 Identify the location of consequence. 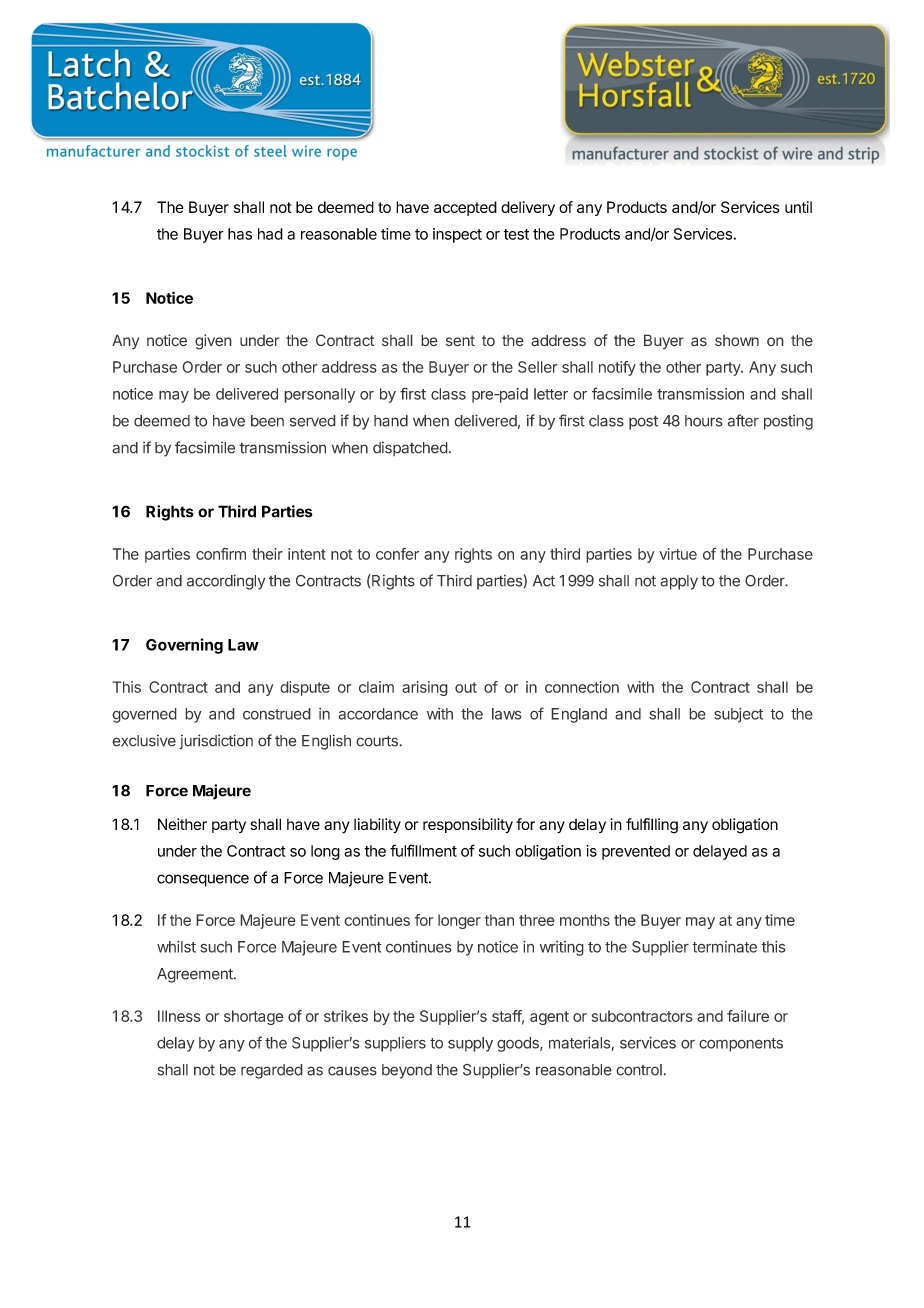
(203, 880).
